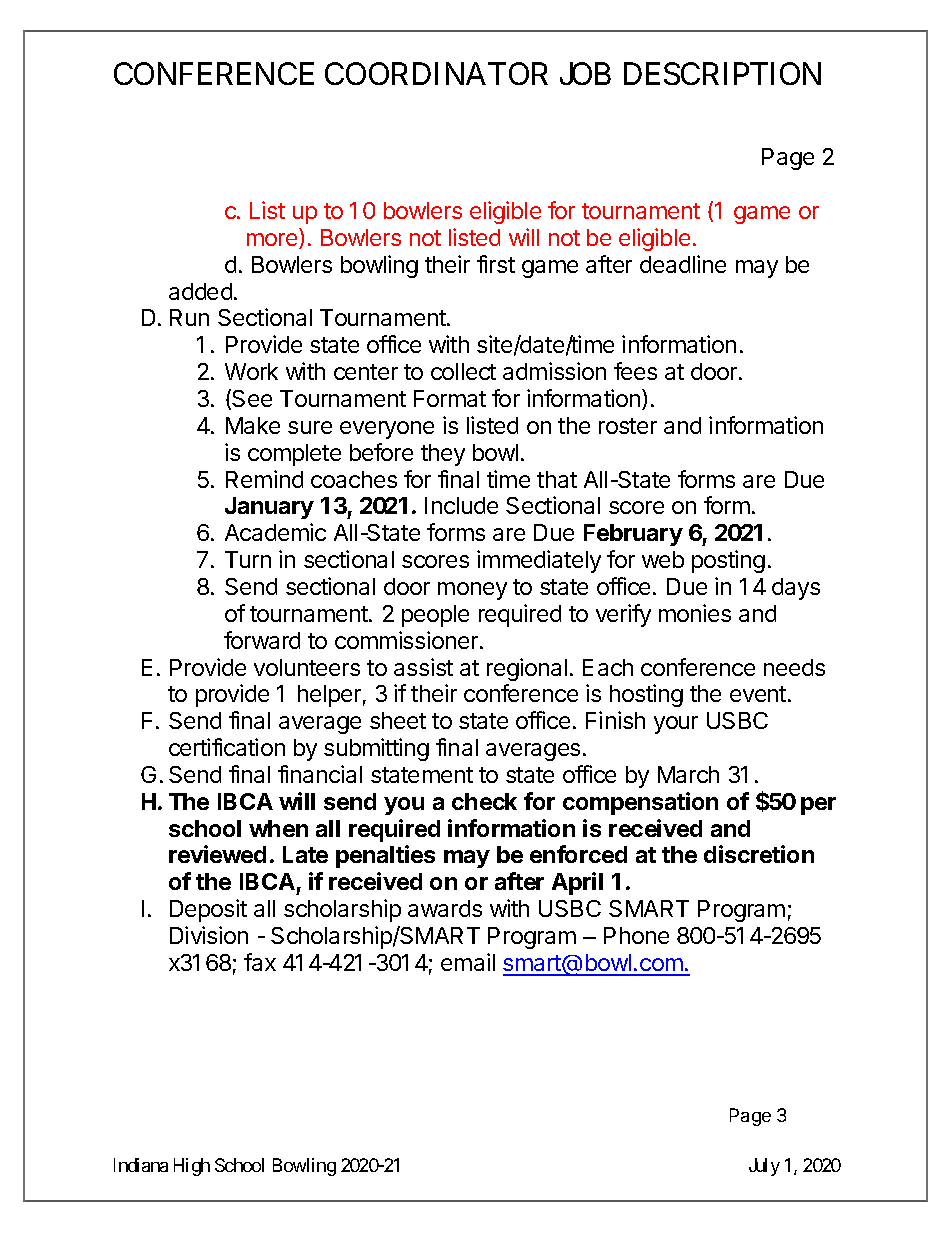  Describe the element at coordinates (683, 264) in the image. I see `deadline` at that location.
